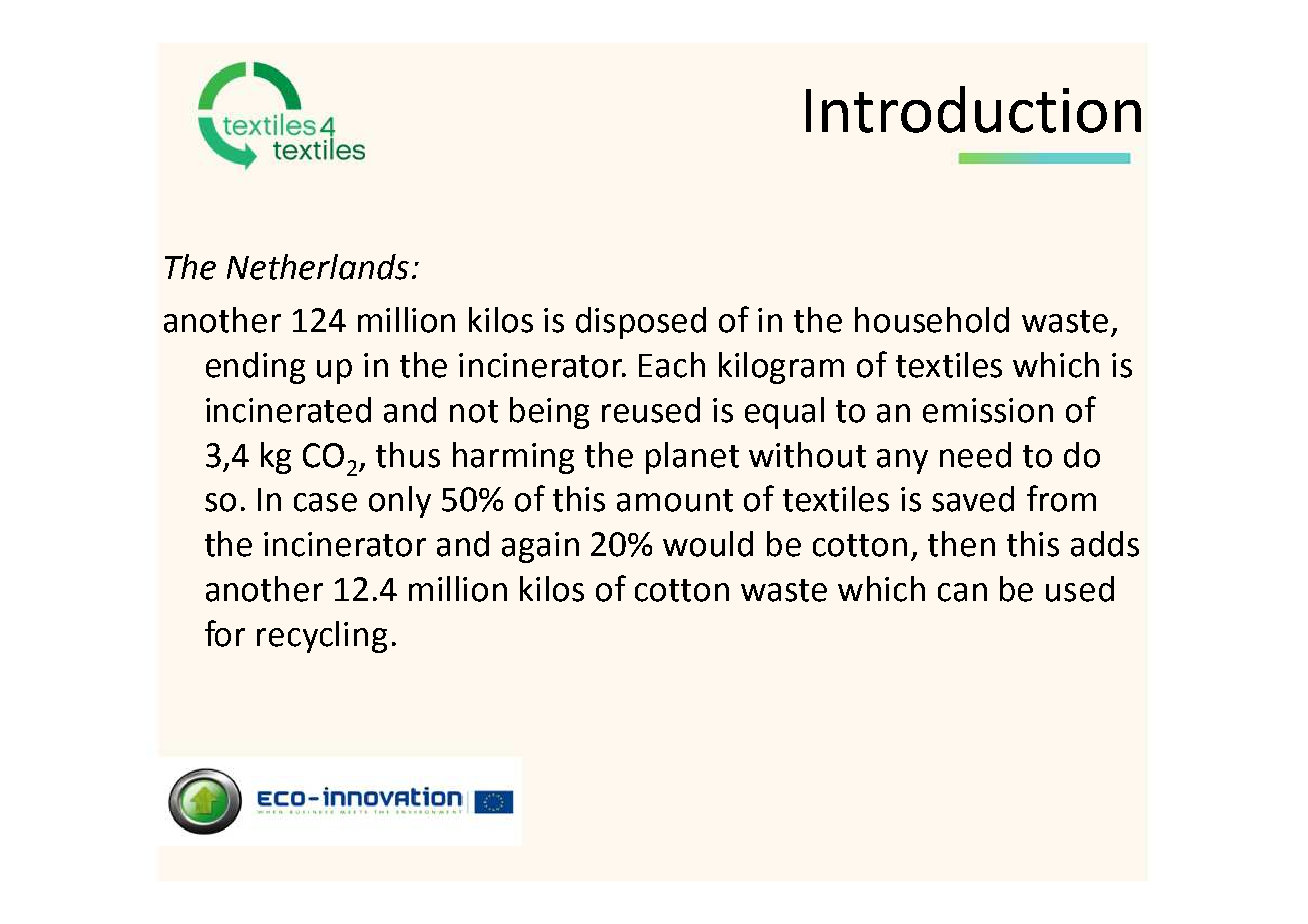  I want to click on household, so click(932, 320).
